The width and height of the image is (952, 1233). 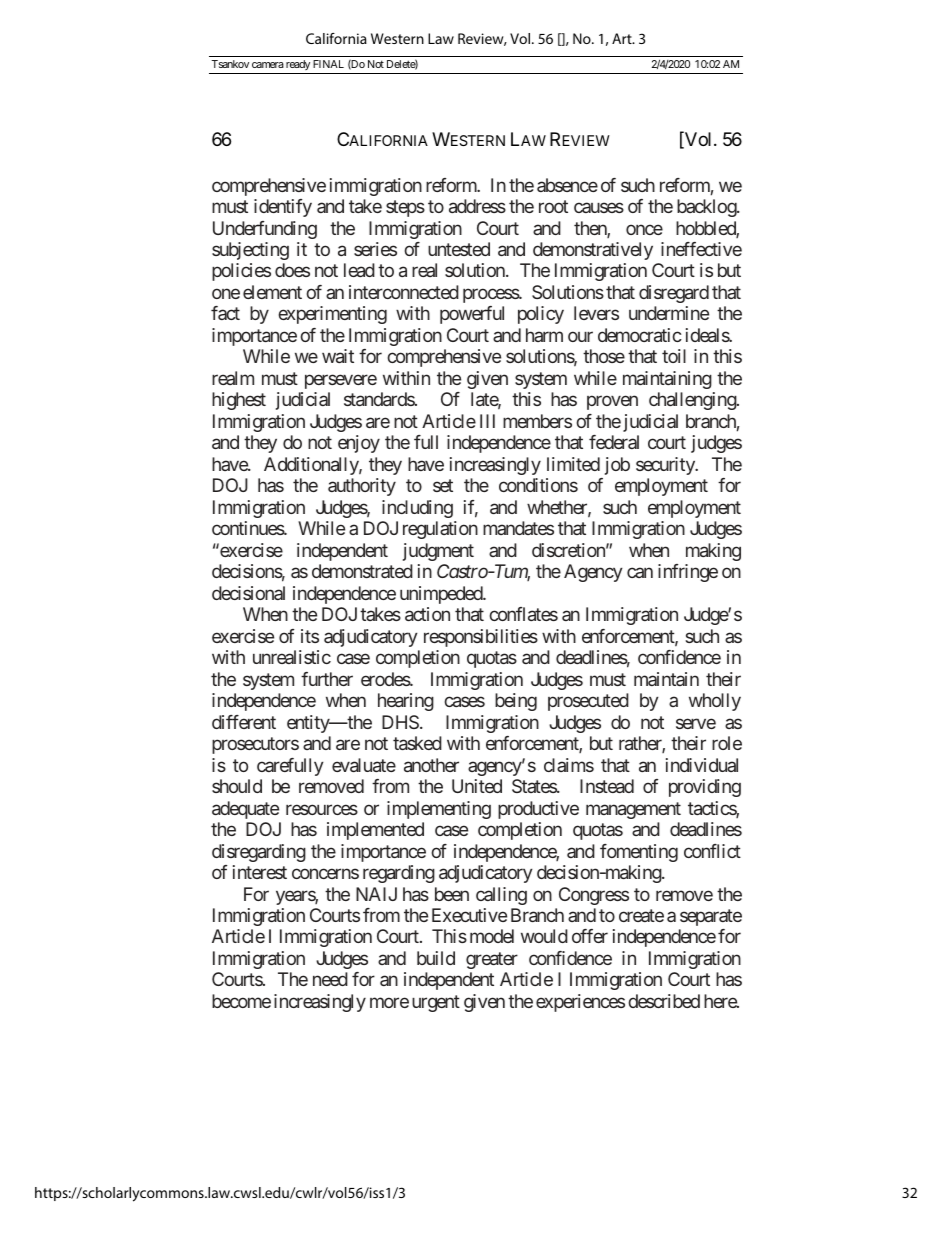 I want to click on demonstrated, so click(x=362, y=571).
